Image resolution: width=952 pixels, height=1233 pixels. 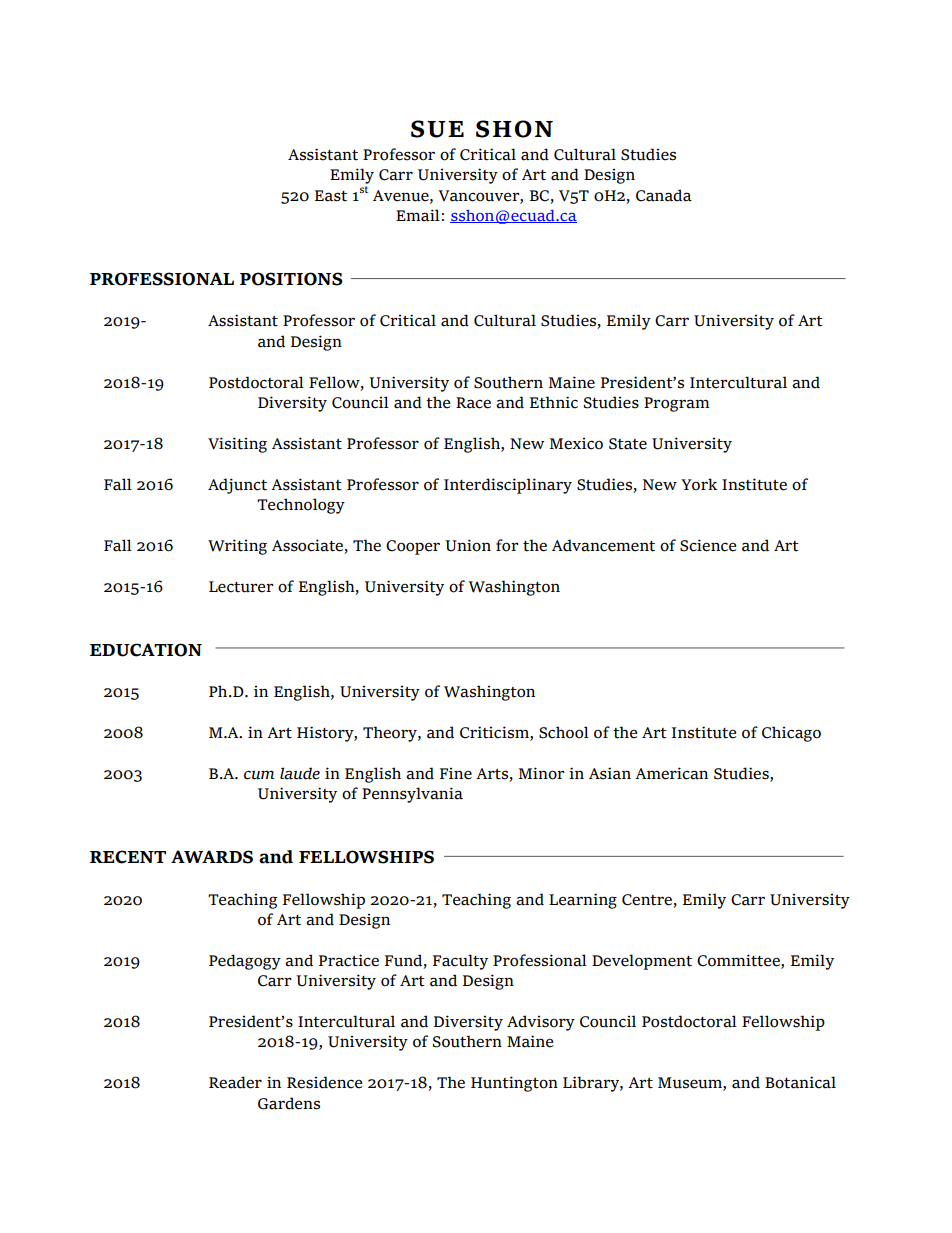 I want to click on SUE, so click(x=437, y=129).
